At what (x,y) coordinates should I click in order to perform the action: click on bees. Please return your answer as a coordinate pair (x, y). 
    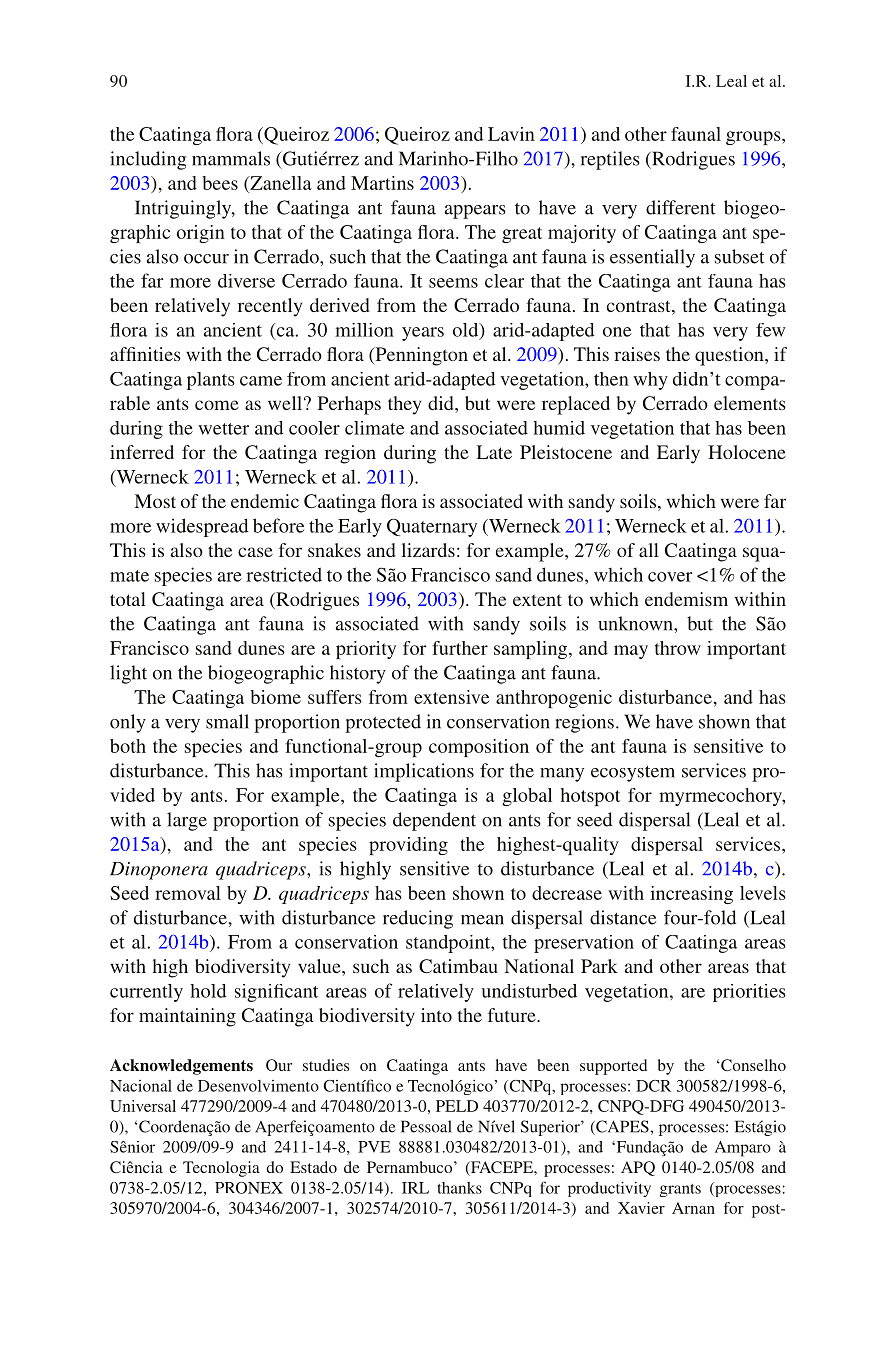
    Looking at the image, I should click on (220, 183).
